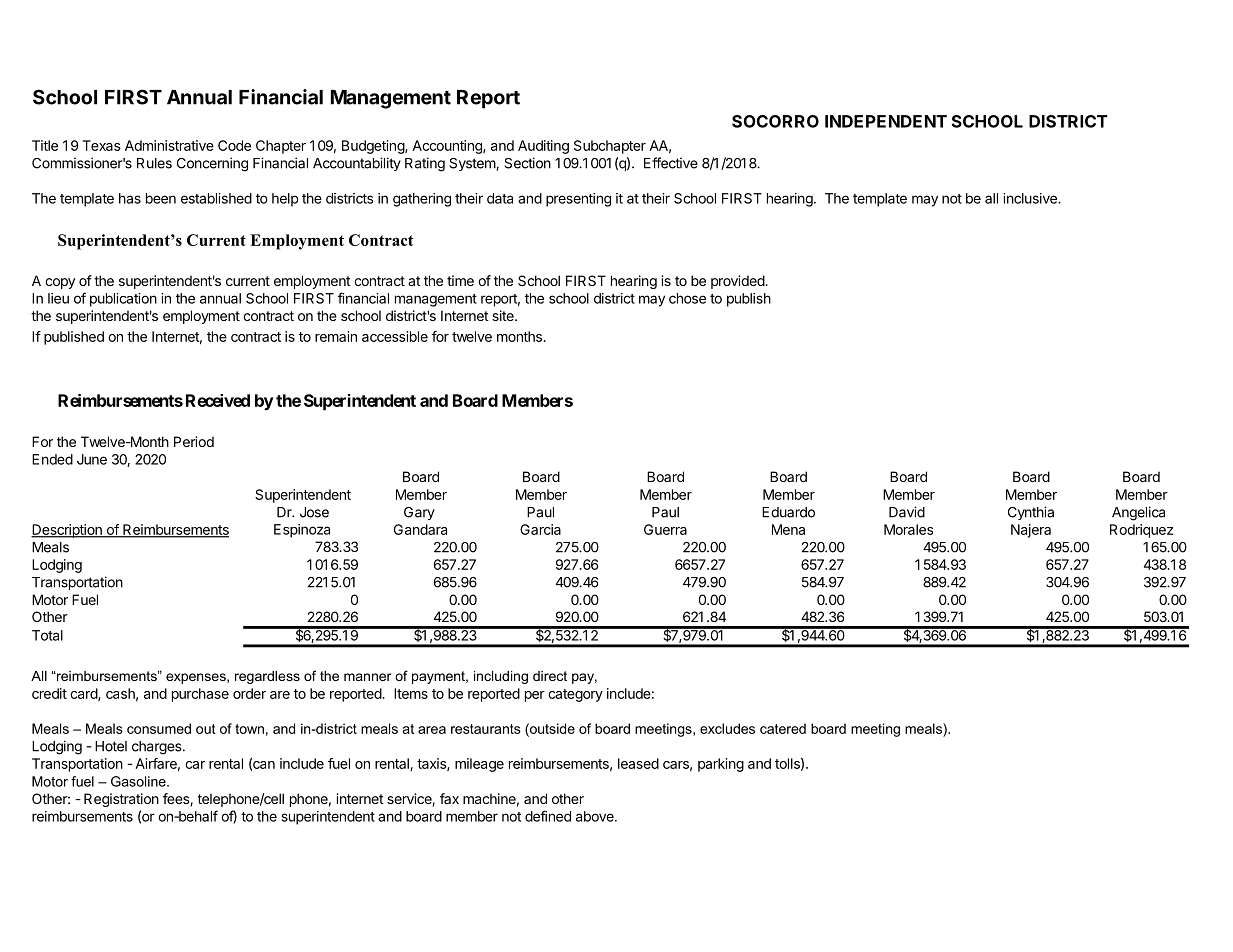  Describe the element at coordinates (1031, 513) in the document. I see `Cynthia` at that location.
